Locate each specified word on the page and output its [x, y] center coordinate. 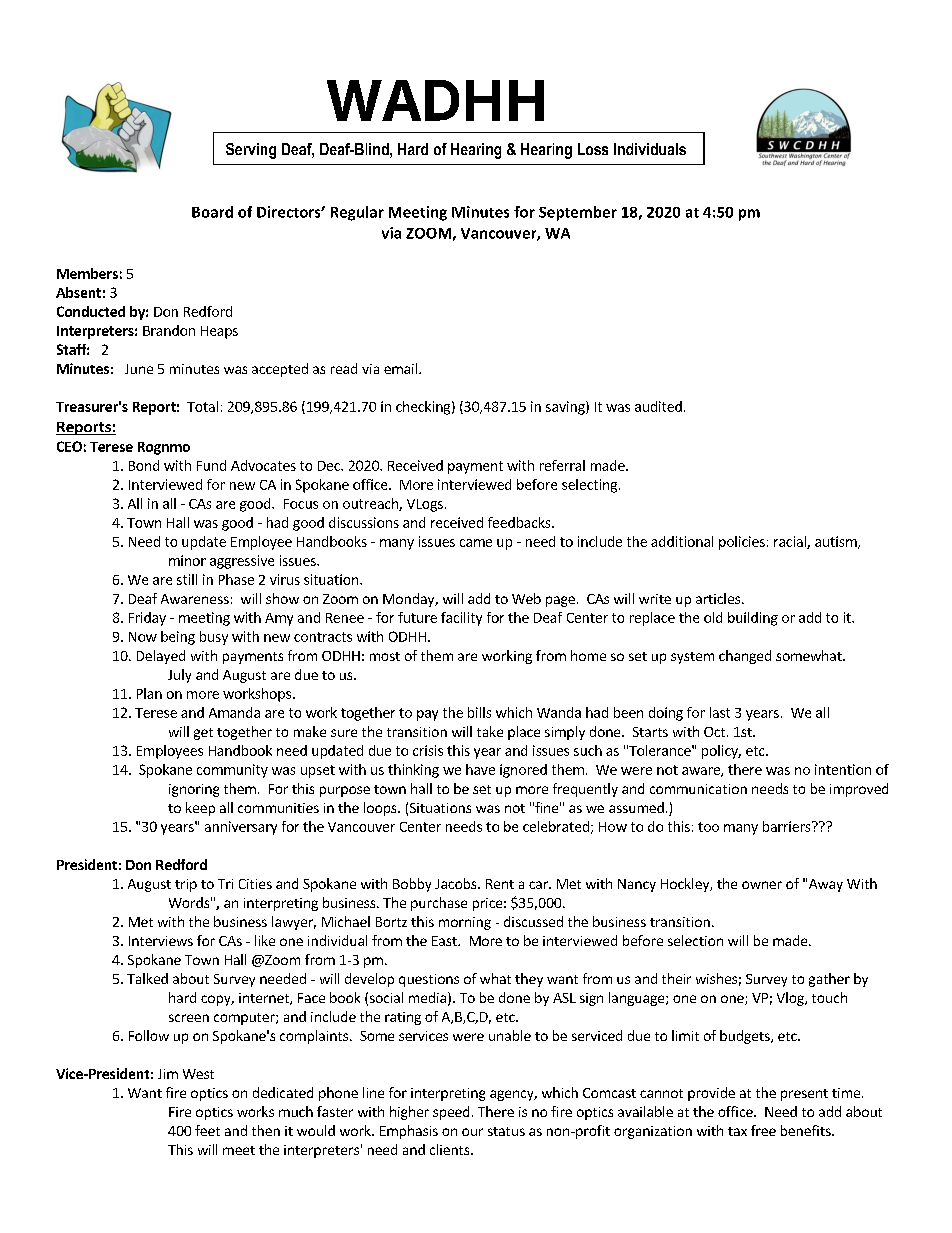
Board [212, 212]
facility [461, 619]
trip [186, 885]
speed [451, 1113]
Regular [357, 213]
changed [745, 657]
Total [202, 406]
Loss [593, 149]
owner [762, 885]
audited [658, 406]
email [400, 368]
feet [207, 1130]
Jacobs [457, 883]
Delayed [161, 657]
